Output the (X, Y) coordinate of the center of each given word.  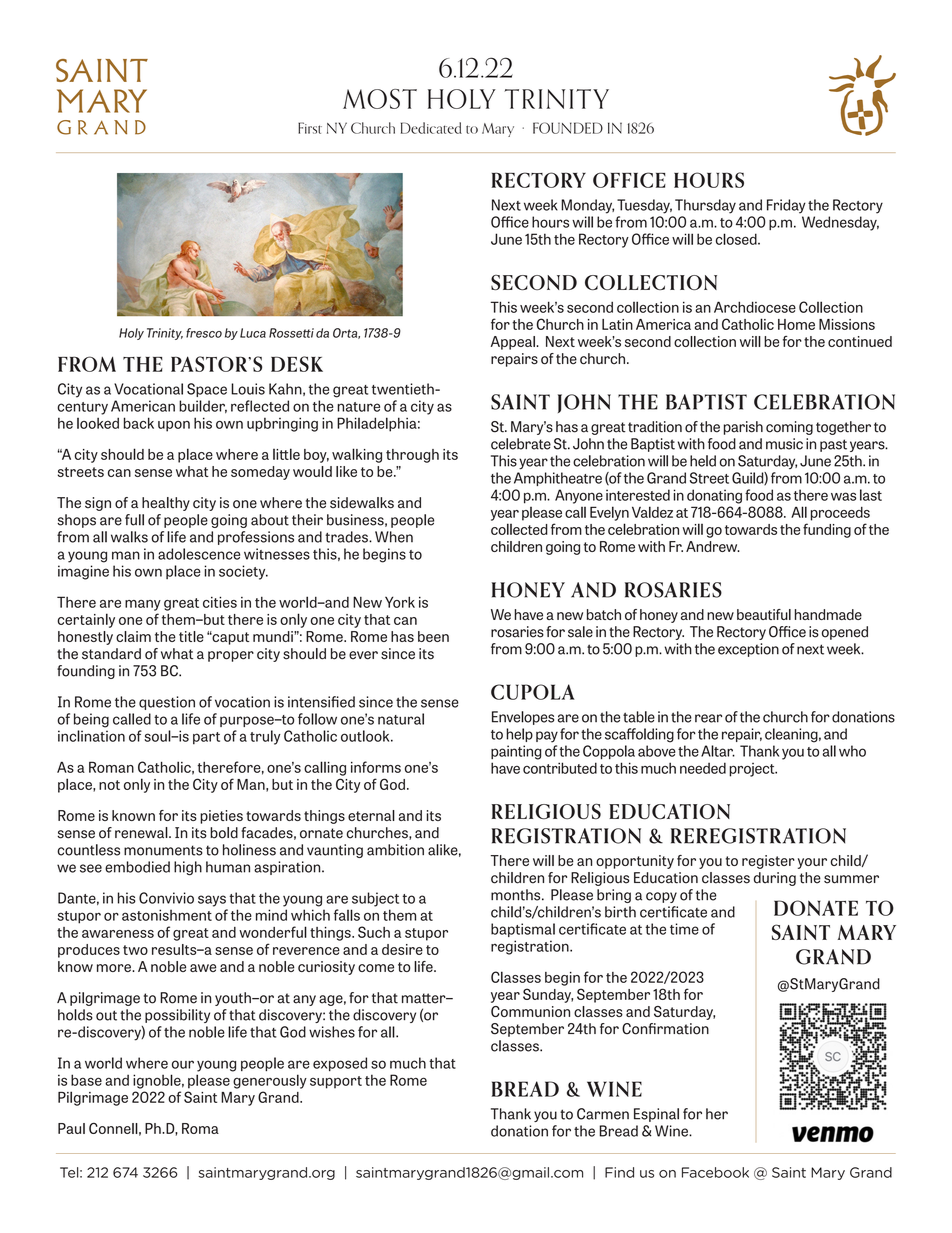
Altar (718, 751)
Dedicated (431, 128)
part (206, 738)
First (310, 128)
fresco (204, 333)
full (134, 520)
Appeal (514, 343)
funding (827, 530)
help (519, 735)
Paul (71, 1128)
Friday (786, 206)
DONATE (816, 908)
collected (519, 529)
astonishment (167, 915)
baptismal (523, 930)
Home (796, 324)
